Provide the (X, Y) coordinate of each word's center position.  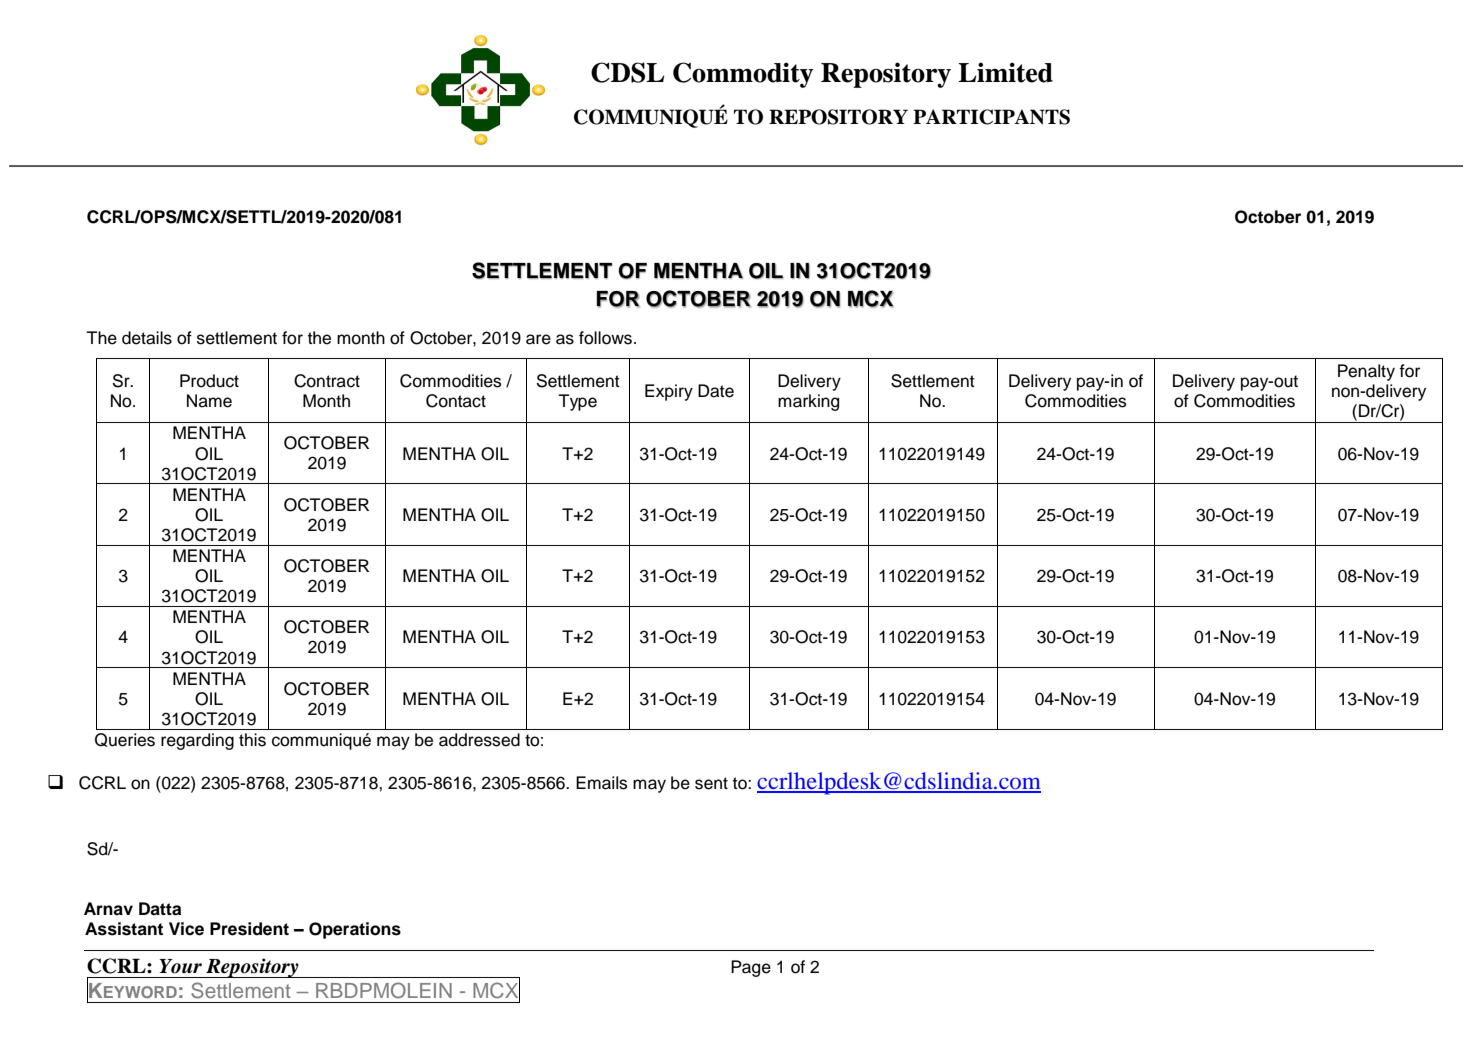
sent (711, 783)
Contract (327, 381)
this (252, 740)
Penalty (1366, 372)
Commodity (743, 75)
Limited (1005, 72)
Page (751, 968)
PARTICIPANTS (991, 117)
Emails (601, 783)
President (249, 929)
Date (716, 391)
